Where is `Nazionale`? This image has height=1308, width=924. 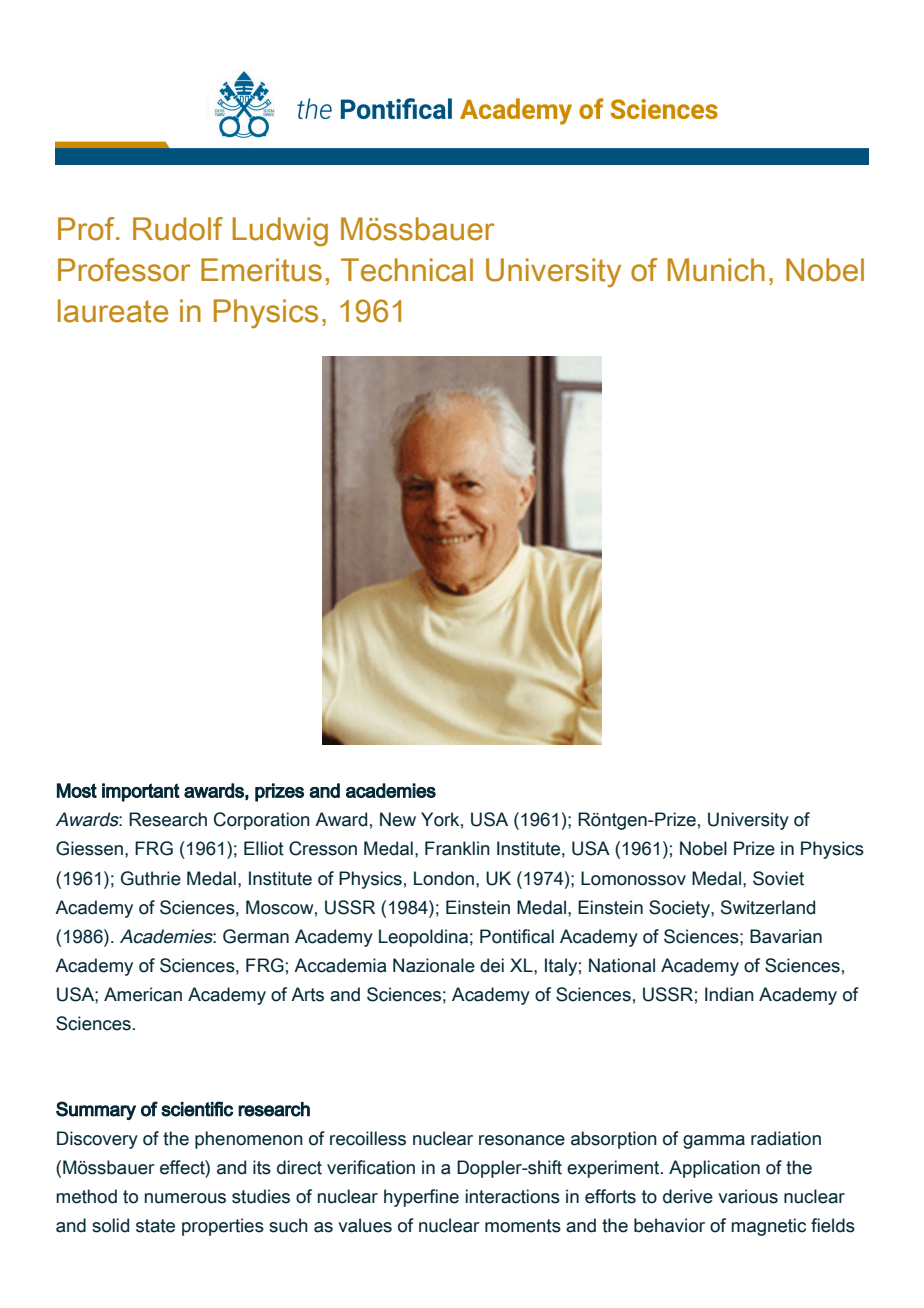
Nazionale is located at coordinates (434, 965).
